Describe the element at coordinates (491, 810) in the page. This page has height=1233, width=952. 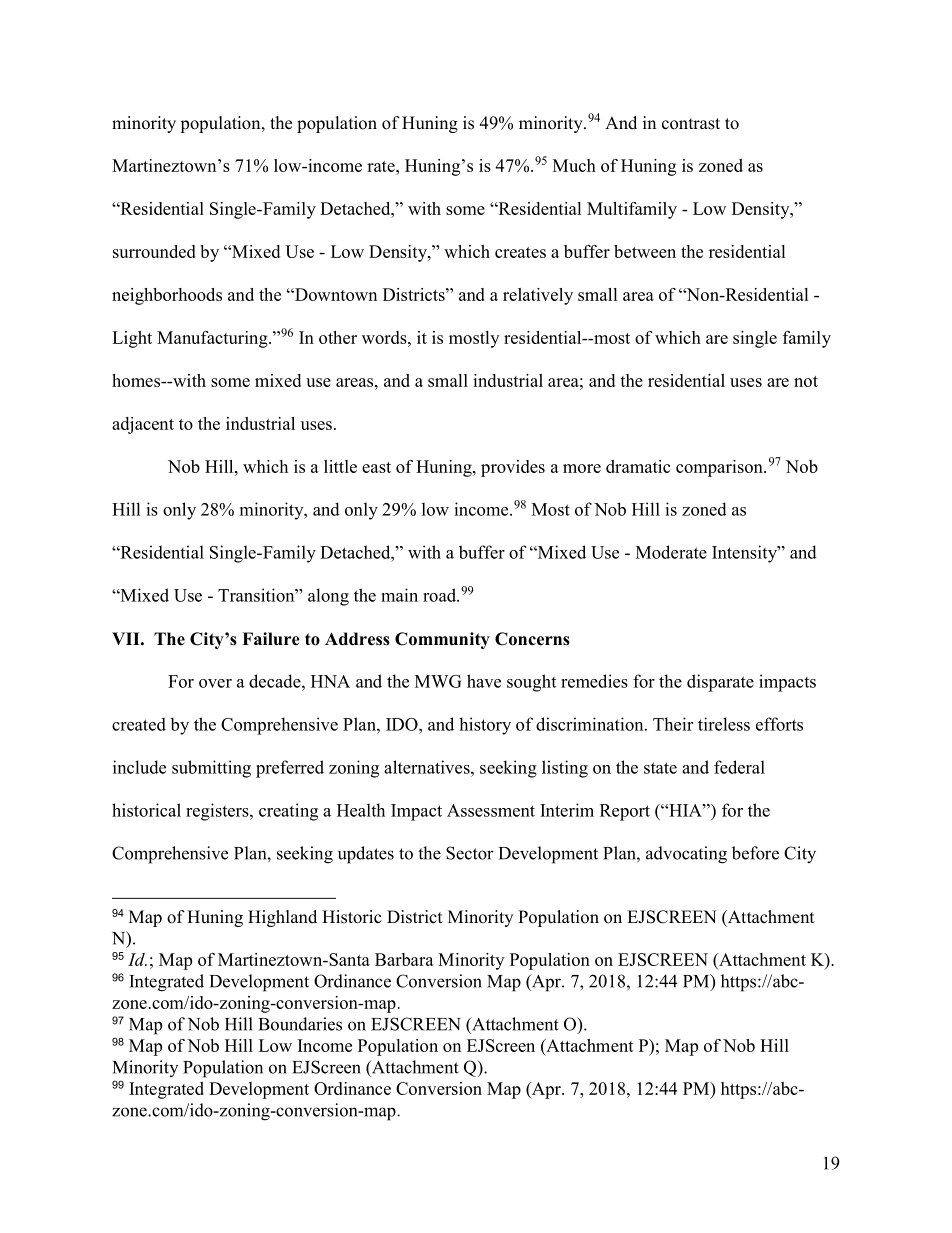
I see `Assessment` at that location.
